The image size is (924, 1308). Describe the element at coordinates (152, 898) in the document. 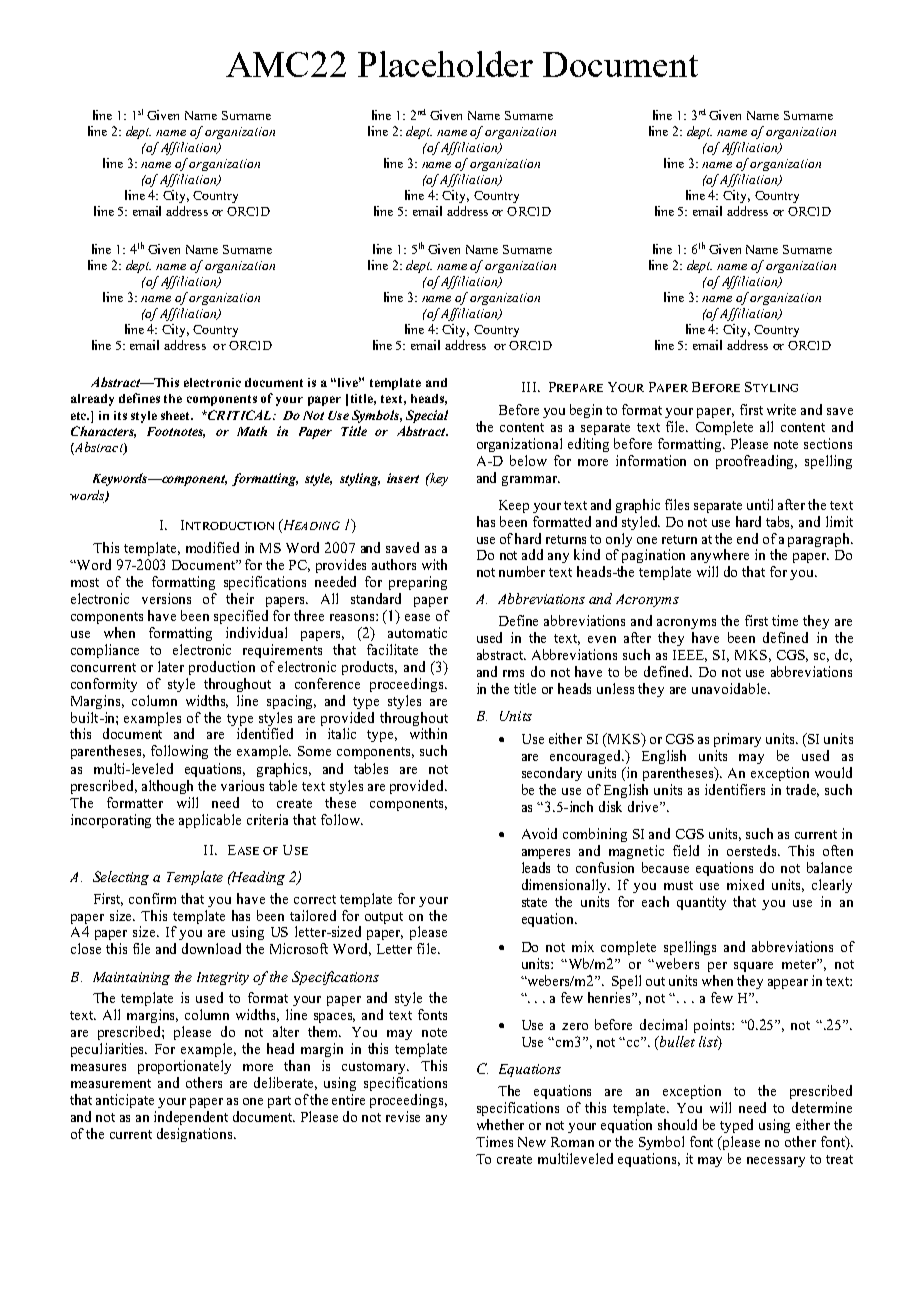

I see `confirm` at that location.
